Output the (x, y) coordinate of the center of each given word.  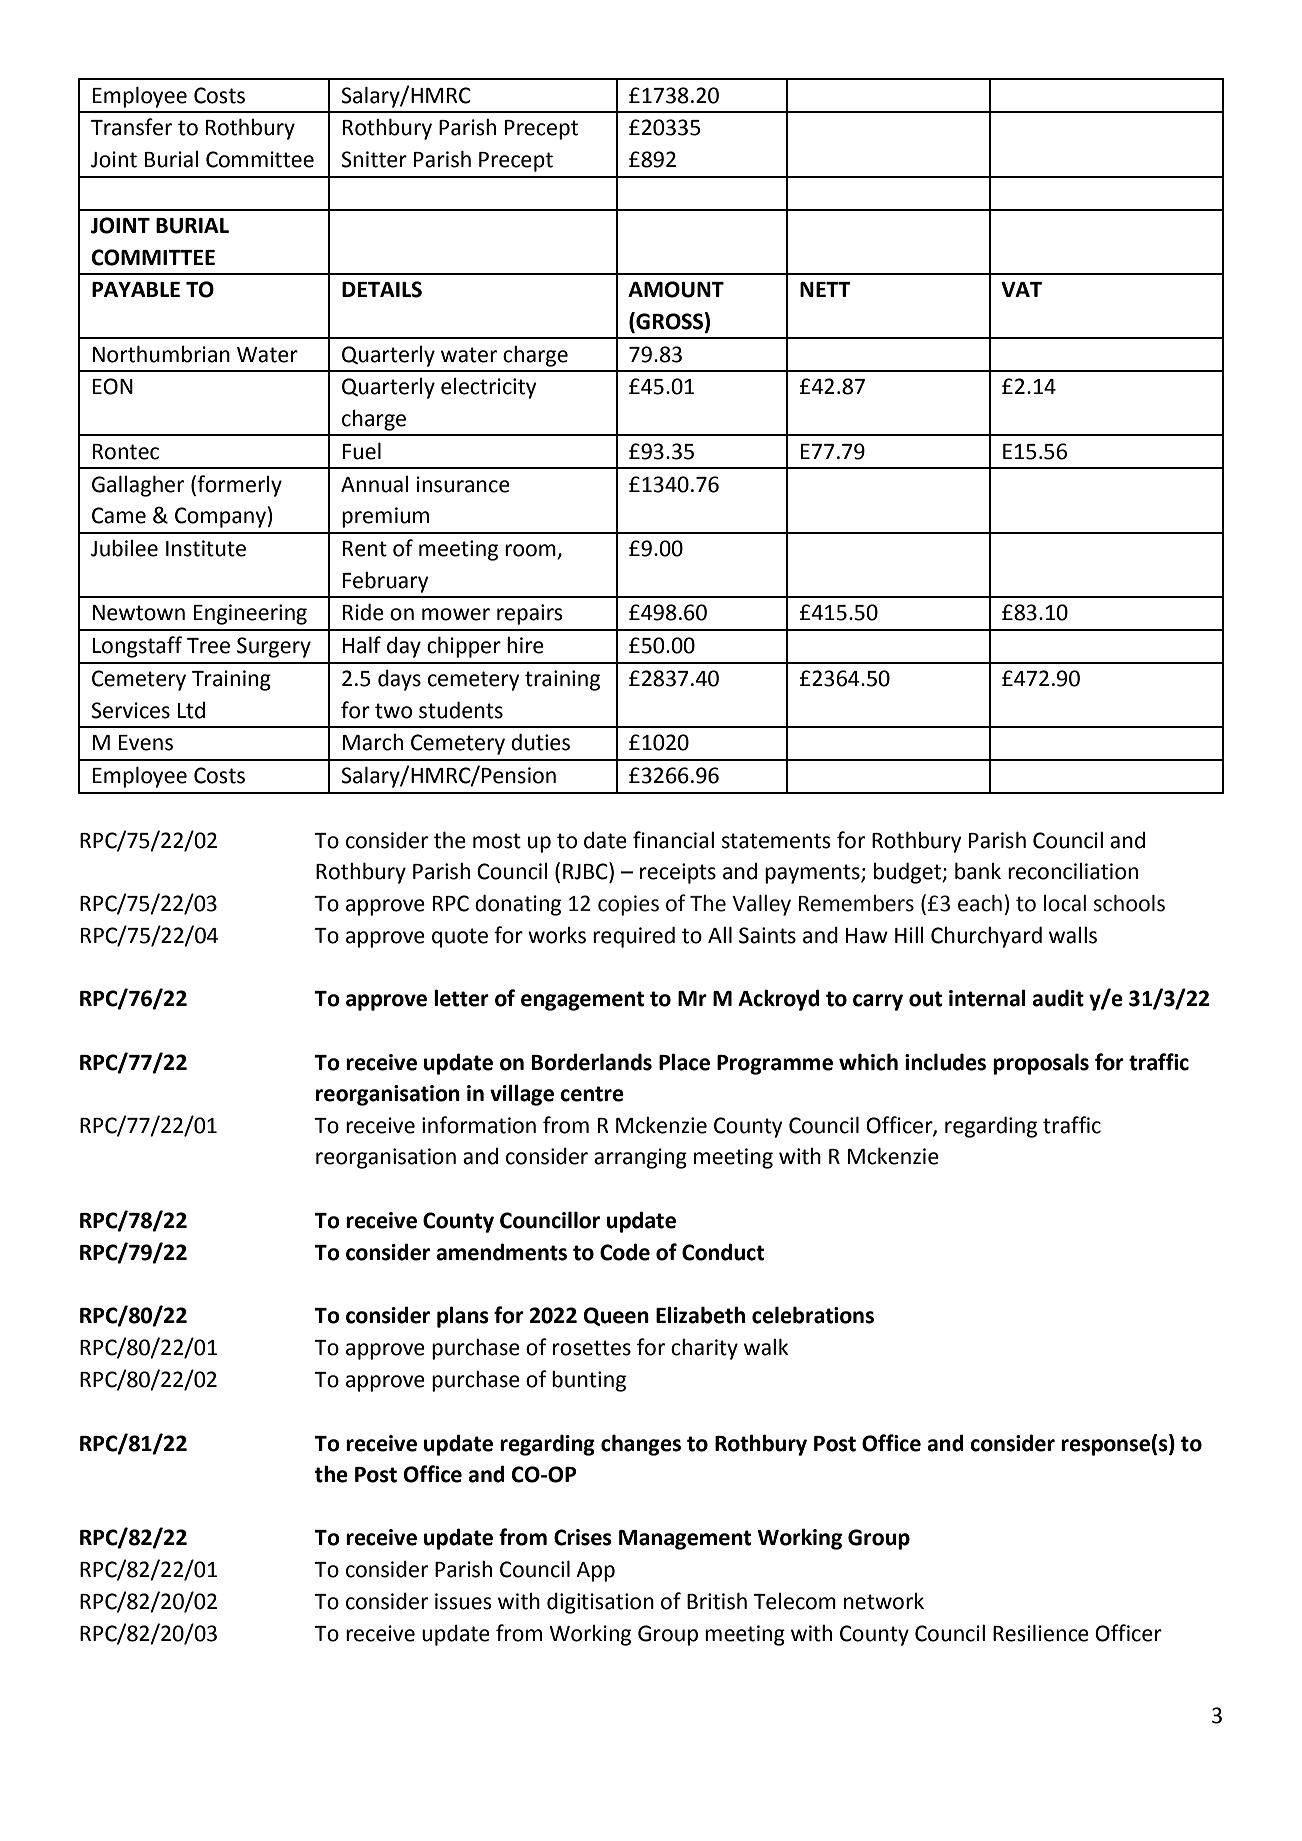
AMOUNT (676, 289)
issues (463, 1601)
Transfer (131, 127)
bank (978, 871)
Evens (146, 743)
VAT (1021, 289)
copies (628, 905)
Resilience (1041, 1633)
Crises (583, 1537)
